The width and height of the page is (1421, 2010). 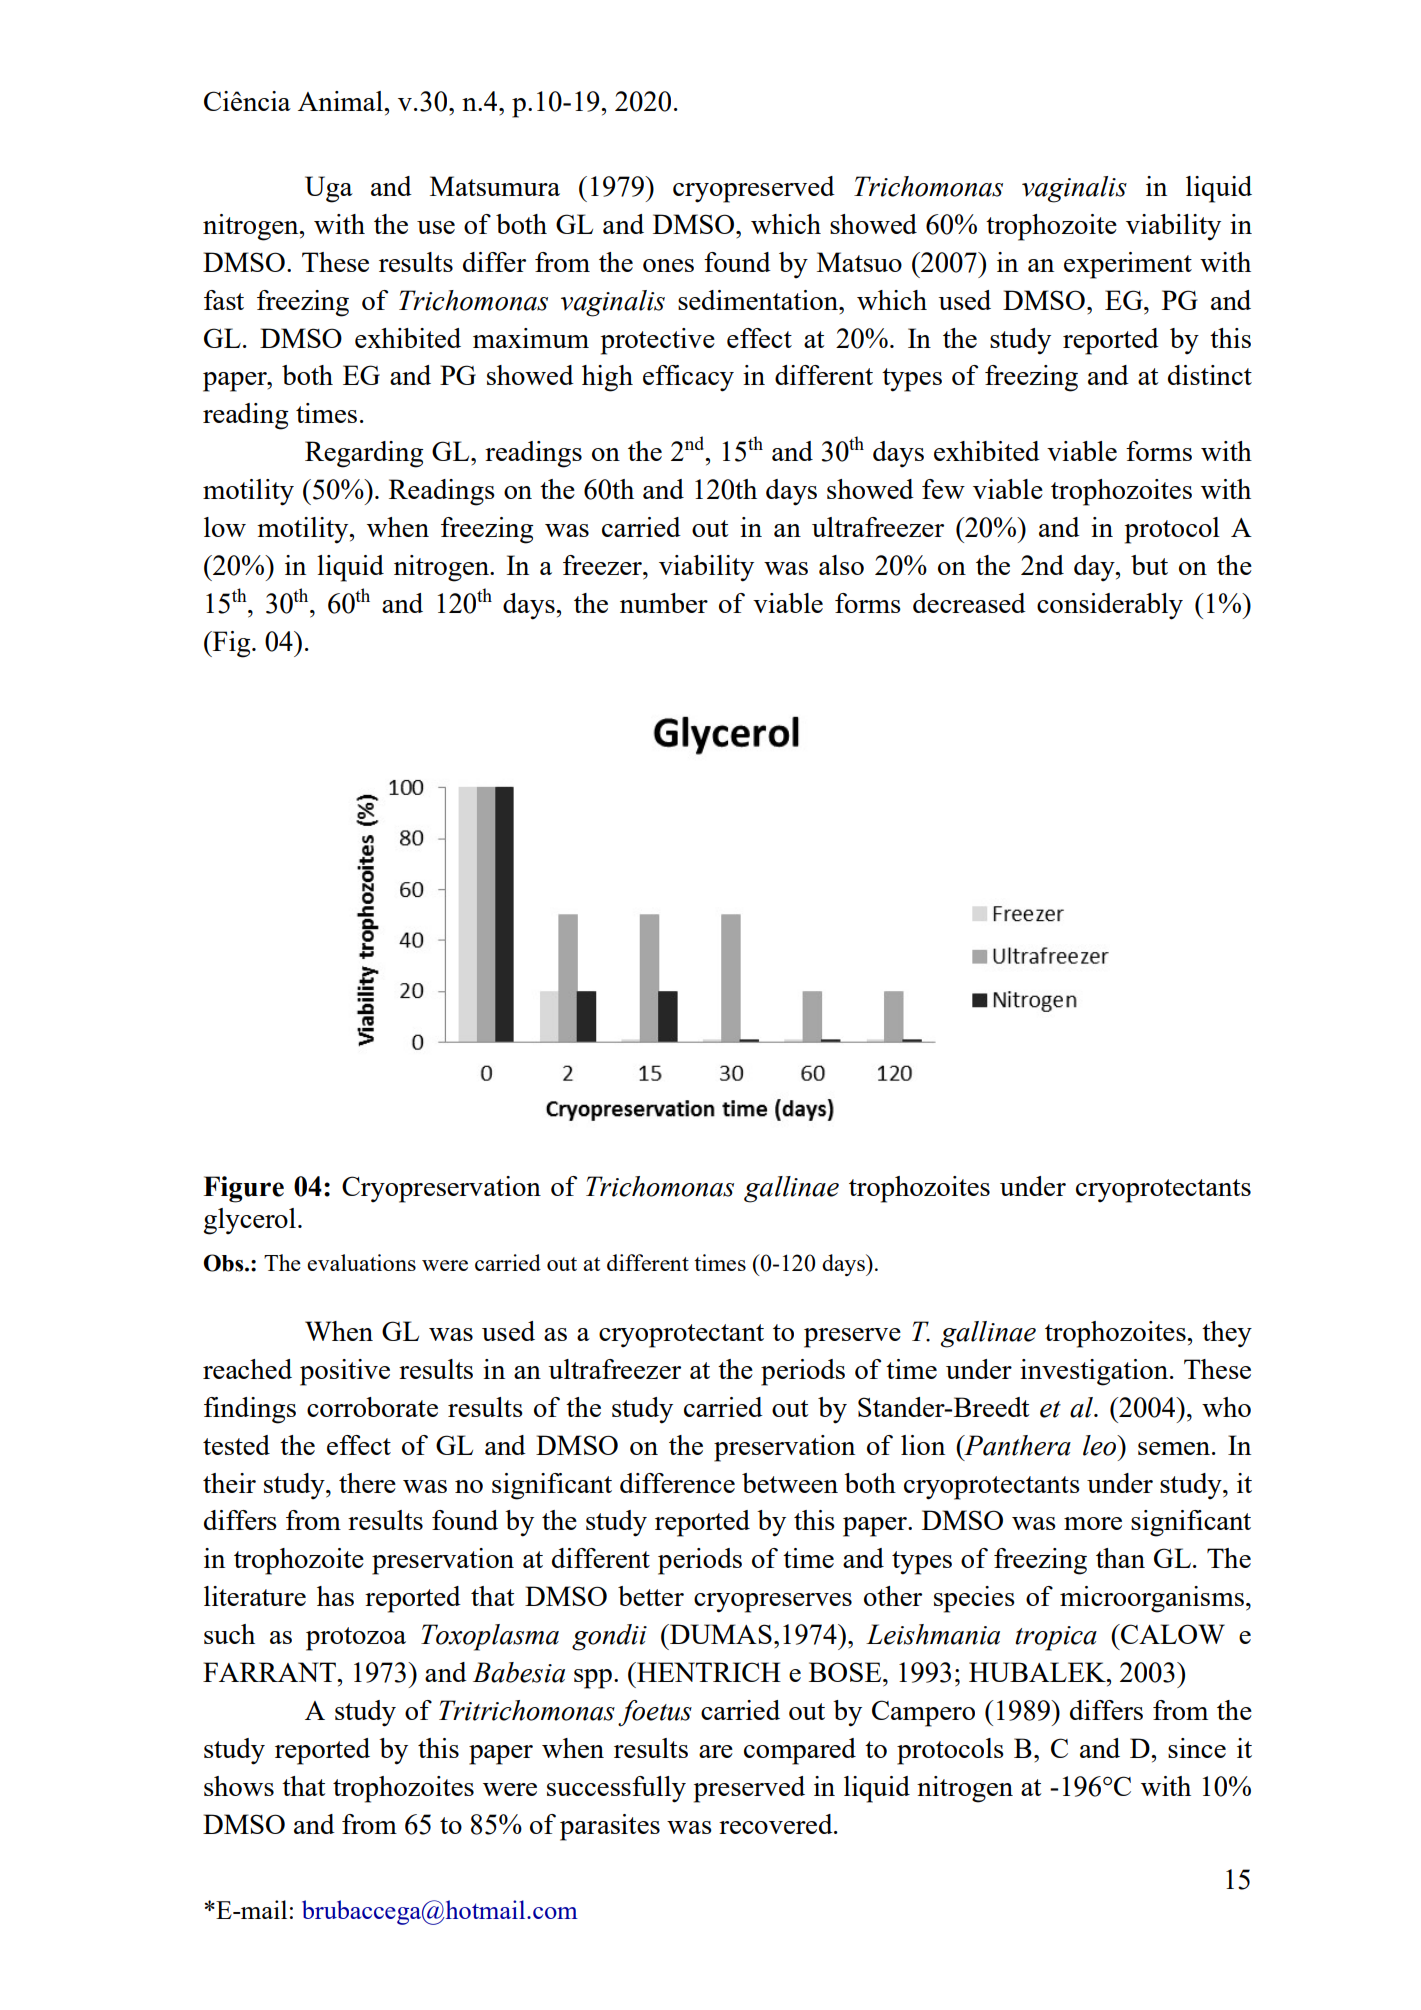 What do you see at coordinates (668, 265) in the page?
I see `ones` at bounding box center [668, 265].
